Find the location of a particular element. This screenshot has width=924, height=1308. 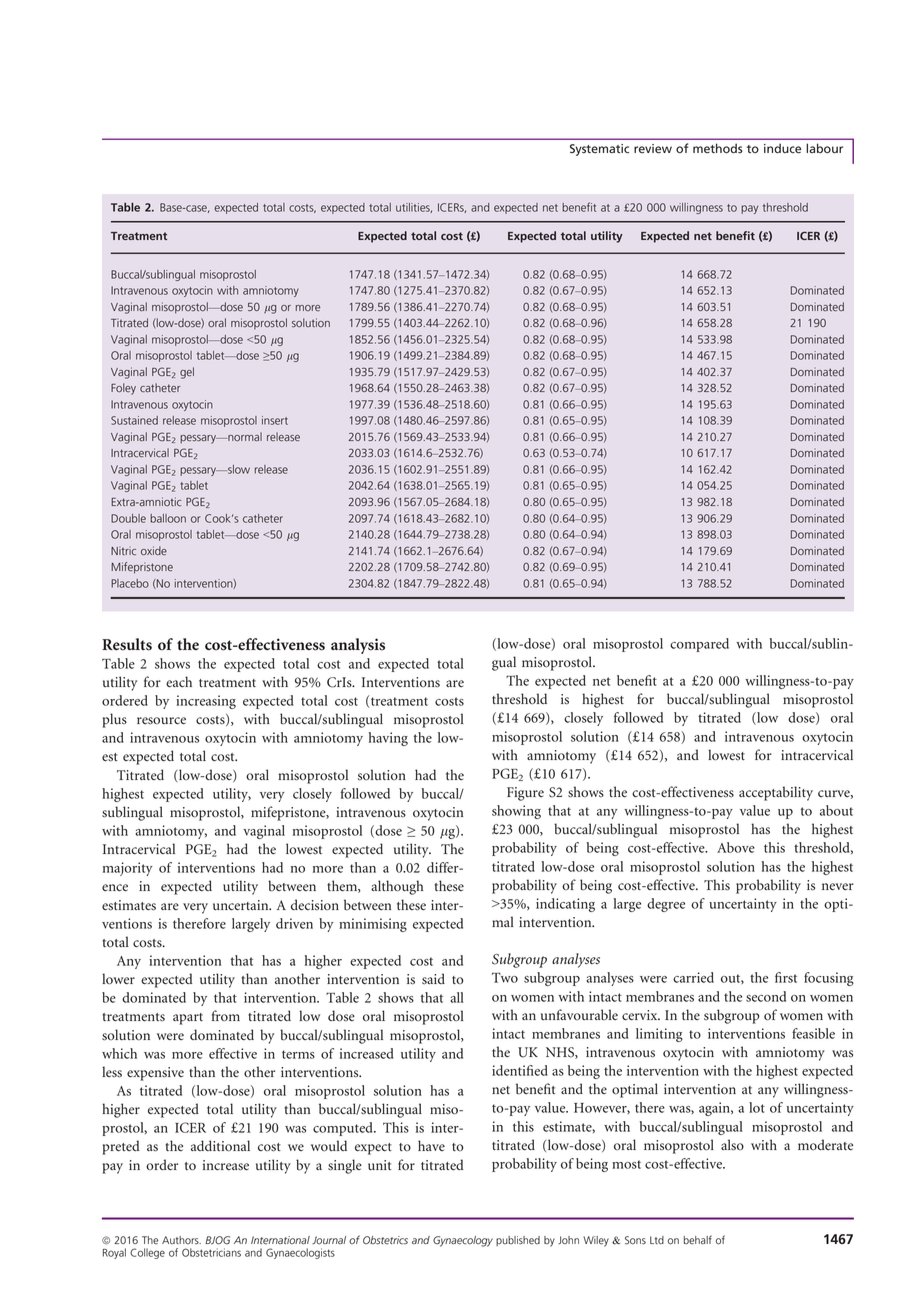

induce is located at coordinates (782, 148).
